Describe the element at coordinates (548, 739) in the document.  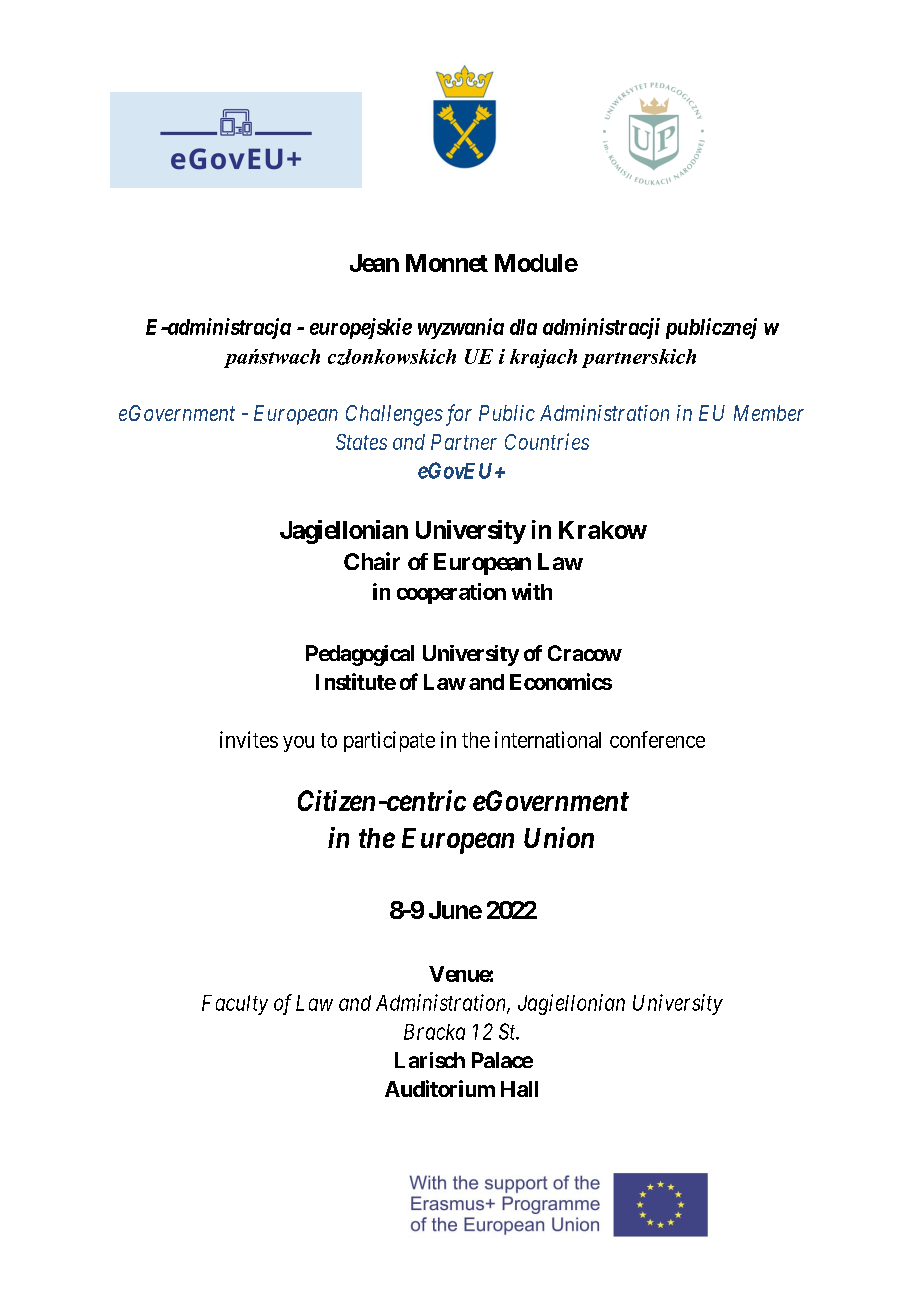
I see `international` at that location.
